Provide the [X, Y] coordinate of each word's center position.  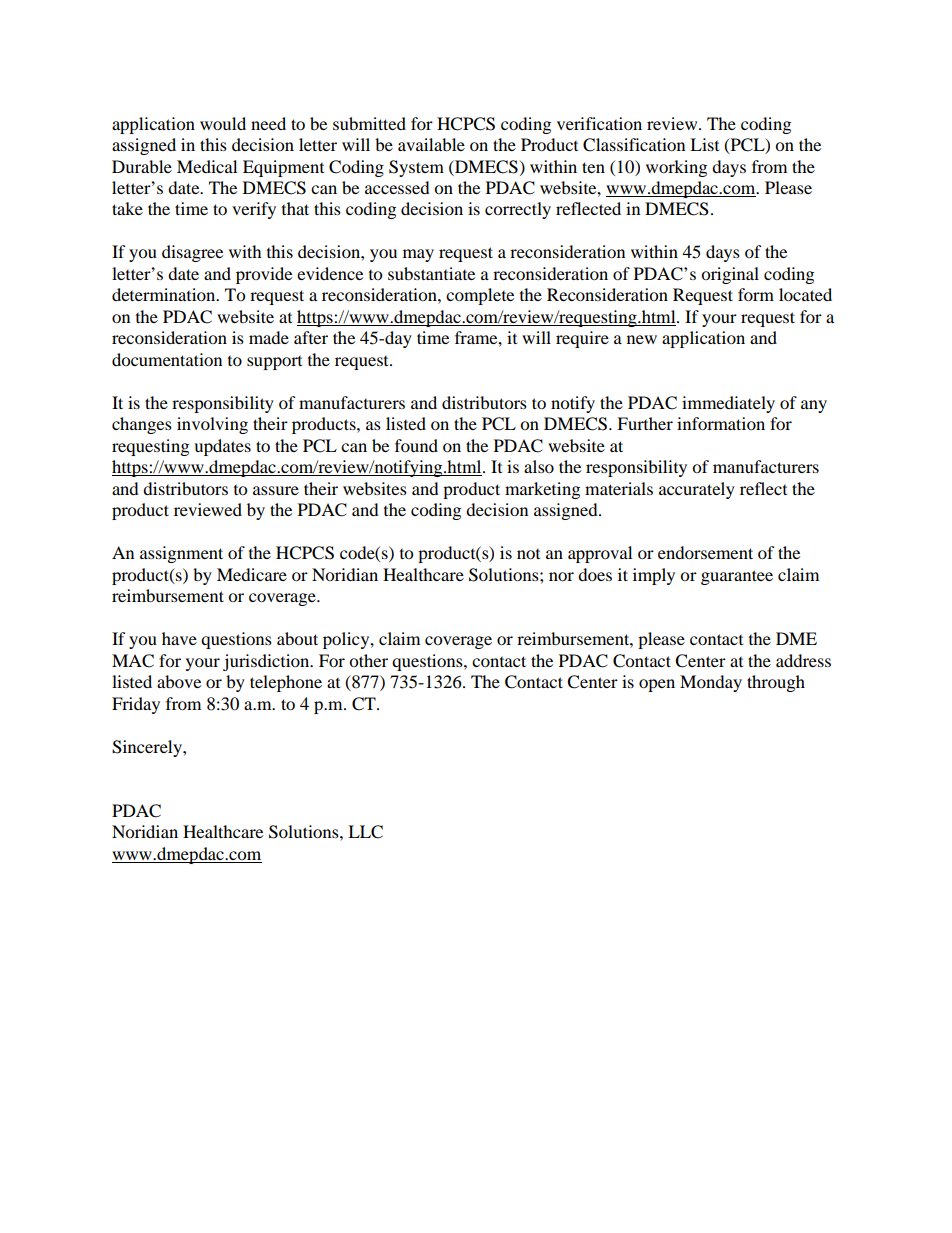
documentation [167, 359]
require [582, 339]
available [431, 144]
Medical [207, 166]
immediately [728, 404]
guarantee [737, 577]
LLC [365, 832]
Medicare [252, 574]
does [595, 574]
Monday [711, 683]
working [676, 168]
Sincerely [148, 748]
